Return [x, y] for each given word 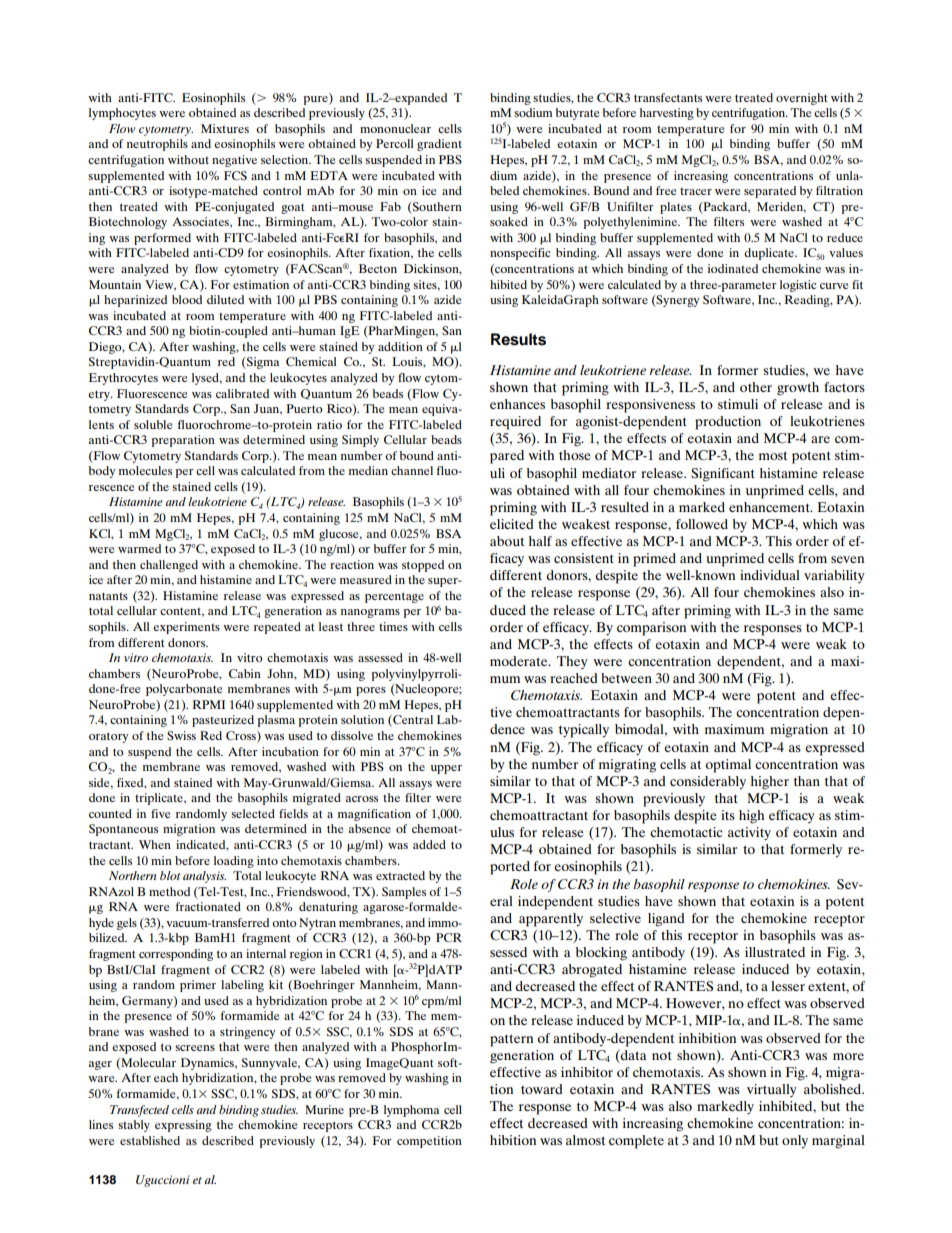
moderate [520, 661]
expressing [183, 1126]
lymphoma [411, 1111]
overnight [802, 99]
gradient [439, 145]
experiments [186, 628]
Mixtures [225, 128]
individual [770, 575]
